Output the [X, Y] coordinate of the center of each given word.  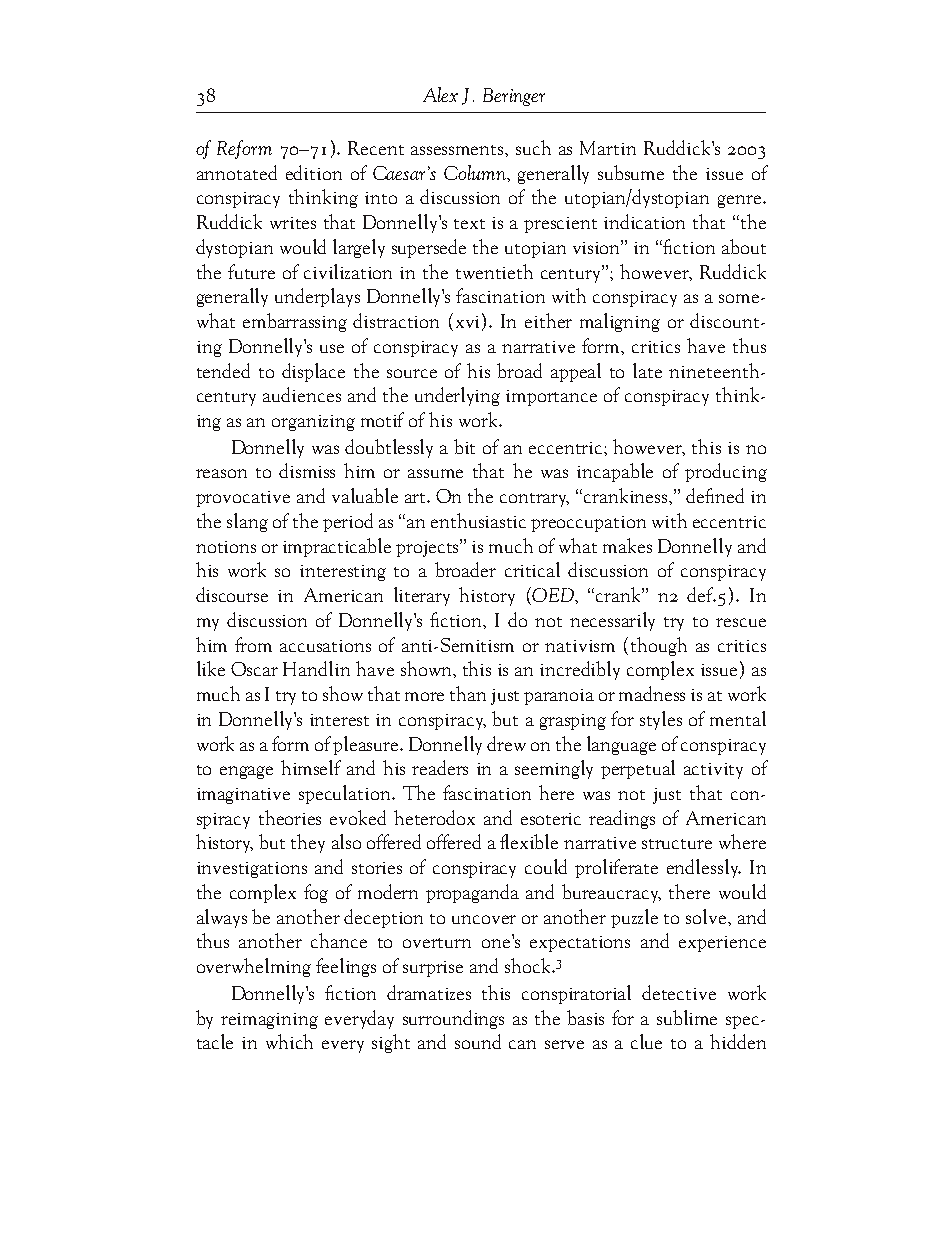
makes [627, 545]
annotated [237, 172]
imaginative [243, 796]
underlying [457, 396]
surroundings [453, 1019]
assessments [458, 150]
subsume [631, 172]
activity [713, 771]
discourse [232, 594]
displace [313, 372]
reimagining [269, 1021]
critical [532, 569]
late [647, 370]
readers [440, 767]
